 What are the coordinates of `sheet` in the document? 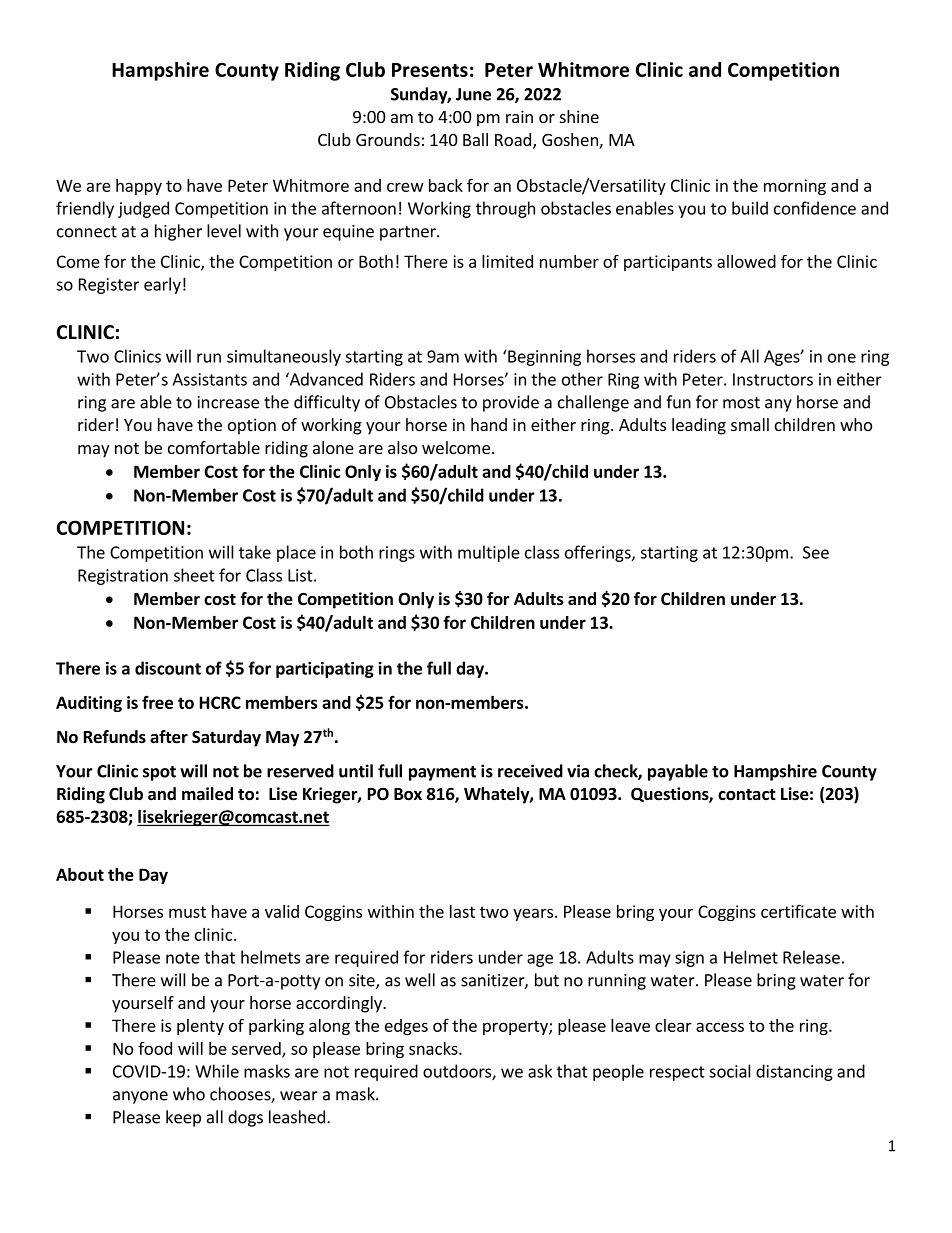 It's located at (194, 575).
